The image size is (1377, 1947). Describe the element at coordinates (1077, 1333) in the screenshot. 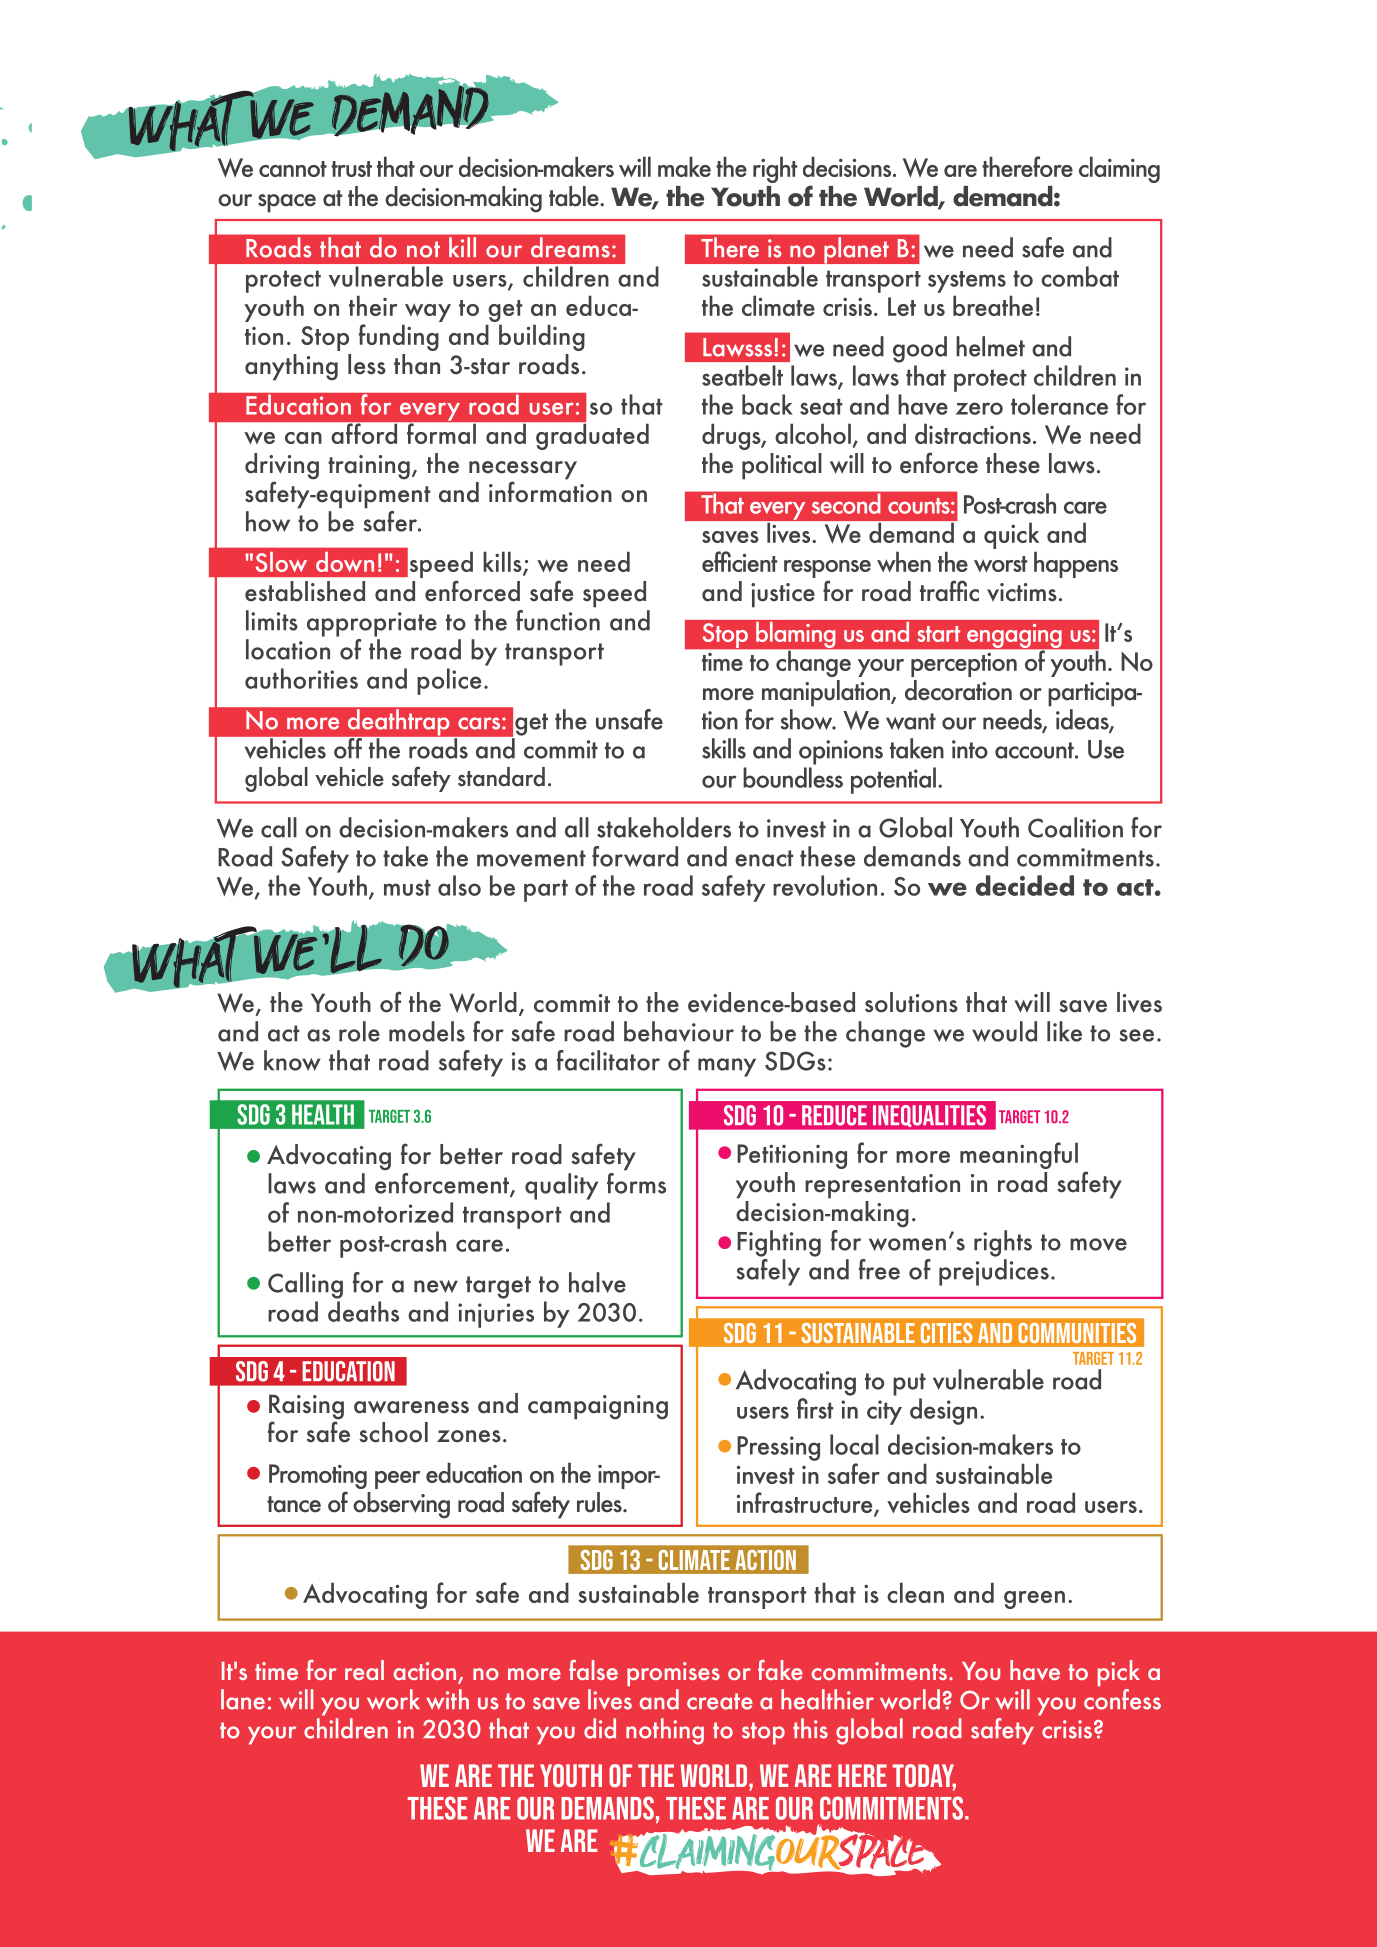

I see `communities` at that location.
